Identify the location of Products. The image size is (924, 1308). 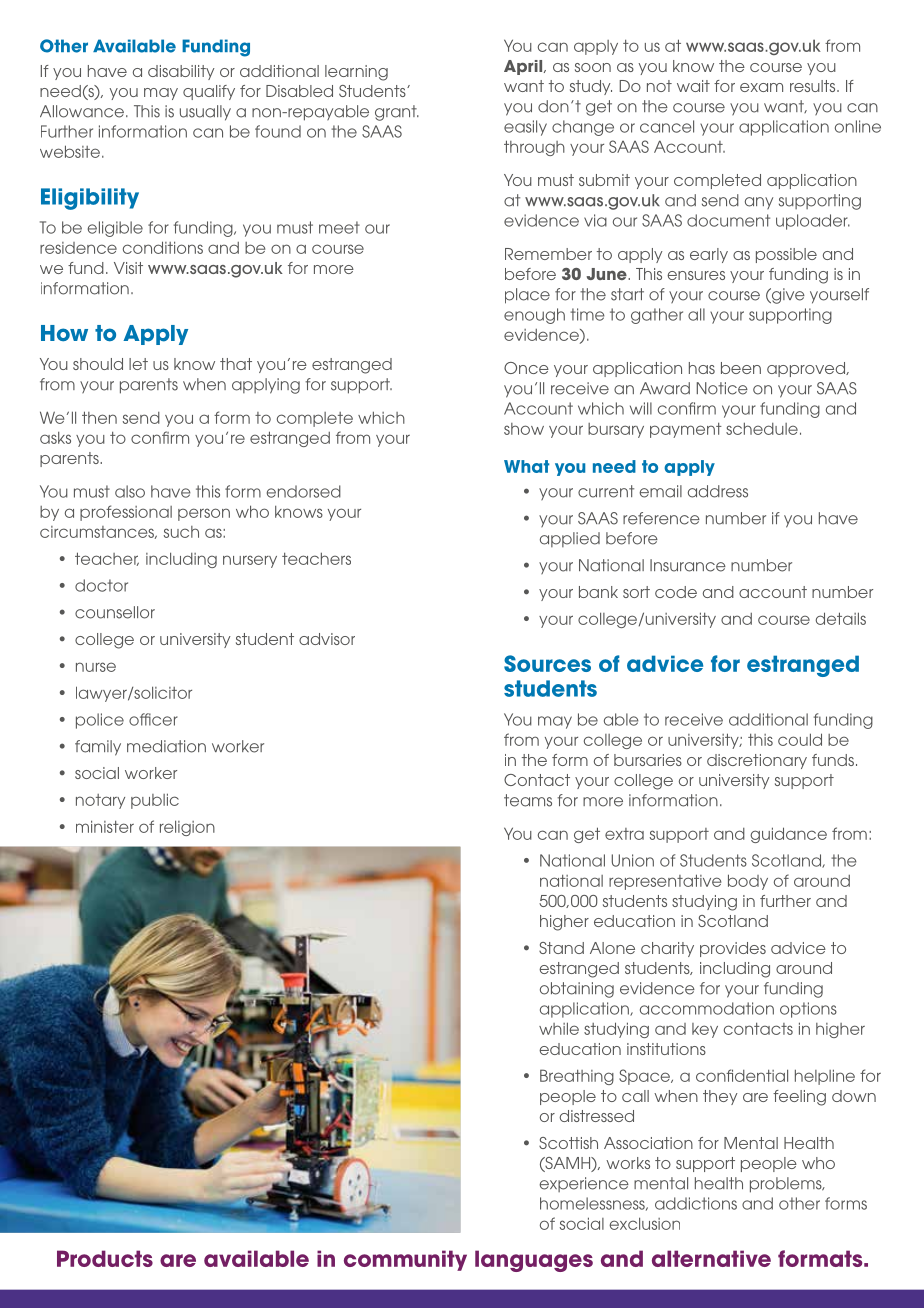
(105, 1258).
